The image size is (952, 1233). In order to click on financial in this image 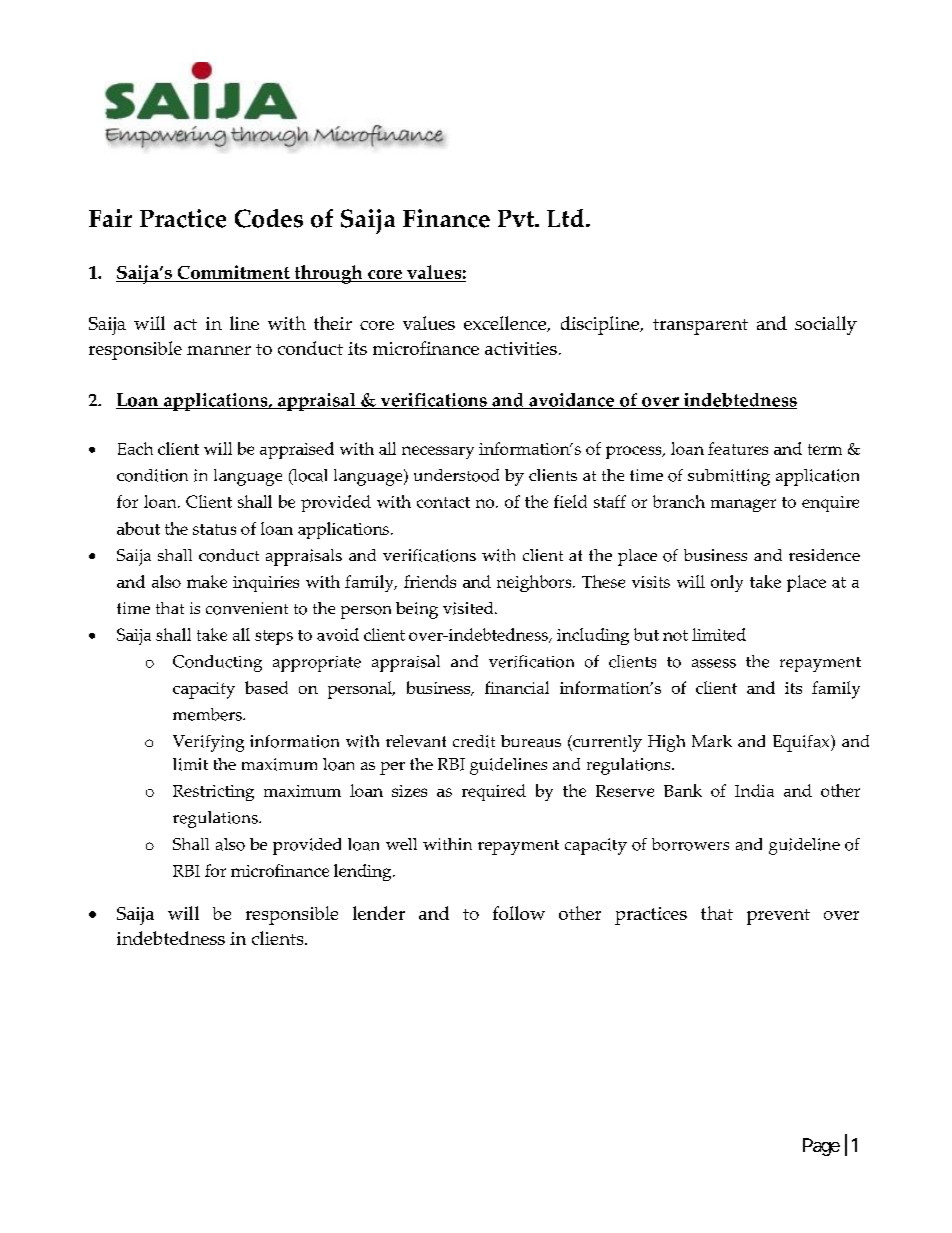, I will do `click(517, 687)`.
